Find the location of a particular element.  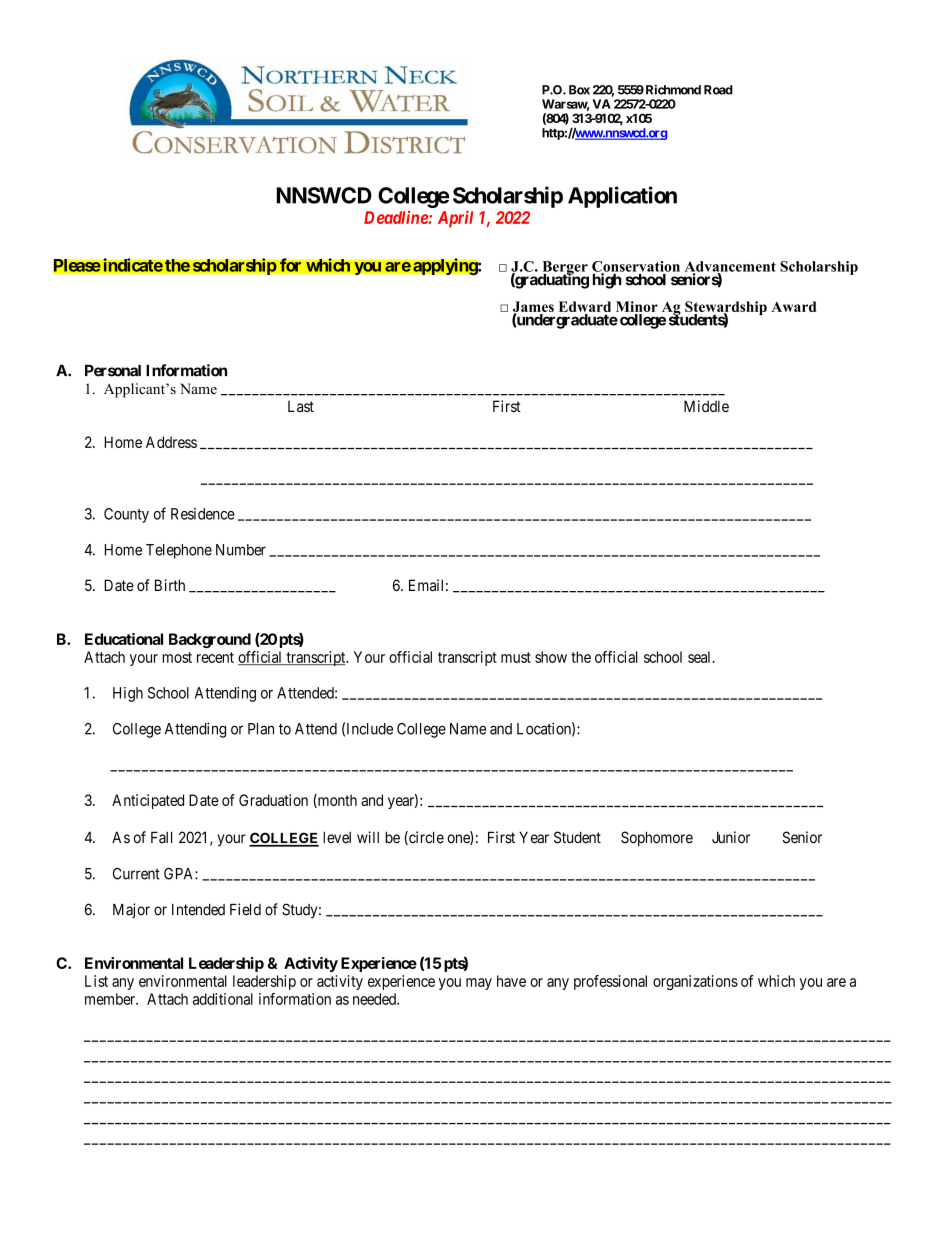

April is located at coordinates (455, 219).
